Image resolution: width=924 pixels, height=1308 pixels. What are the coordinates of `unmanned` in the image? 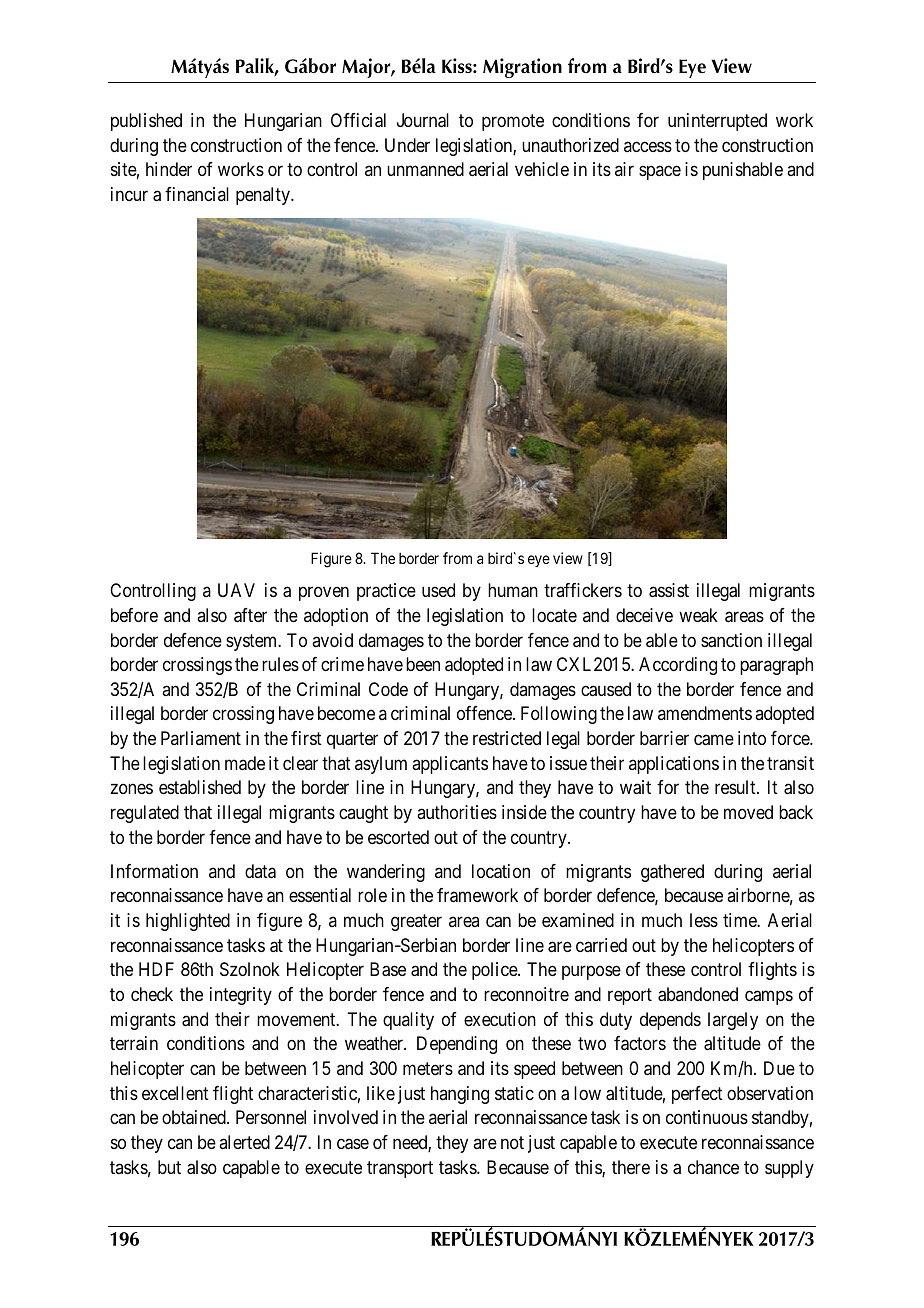 It's located at (425, 169).
